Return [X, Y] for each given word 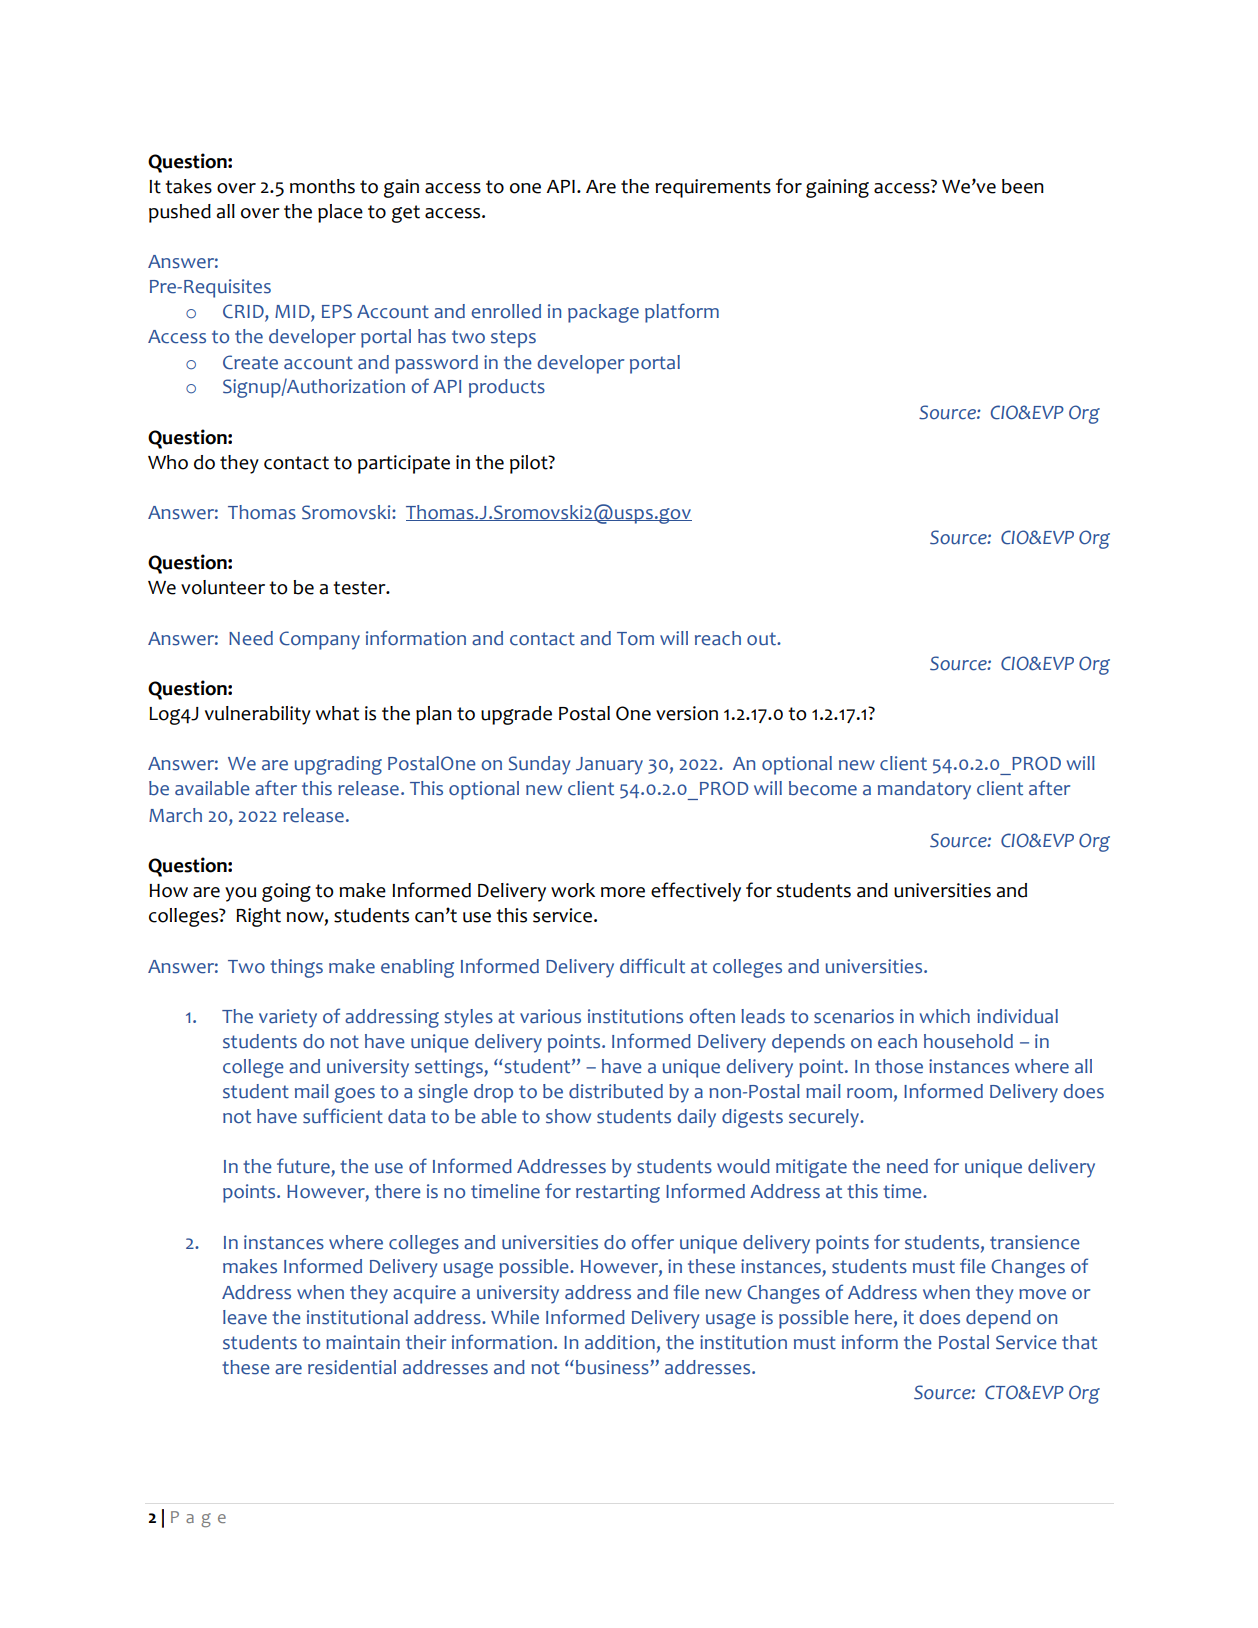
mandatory [924, 790]
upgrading [338, 765]
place [340, 213]
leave [245, 1317]
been [1023, 186]
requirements [713, 188]
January [609, 766]
